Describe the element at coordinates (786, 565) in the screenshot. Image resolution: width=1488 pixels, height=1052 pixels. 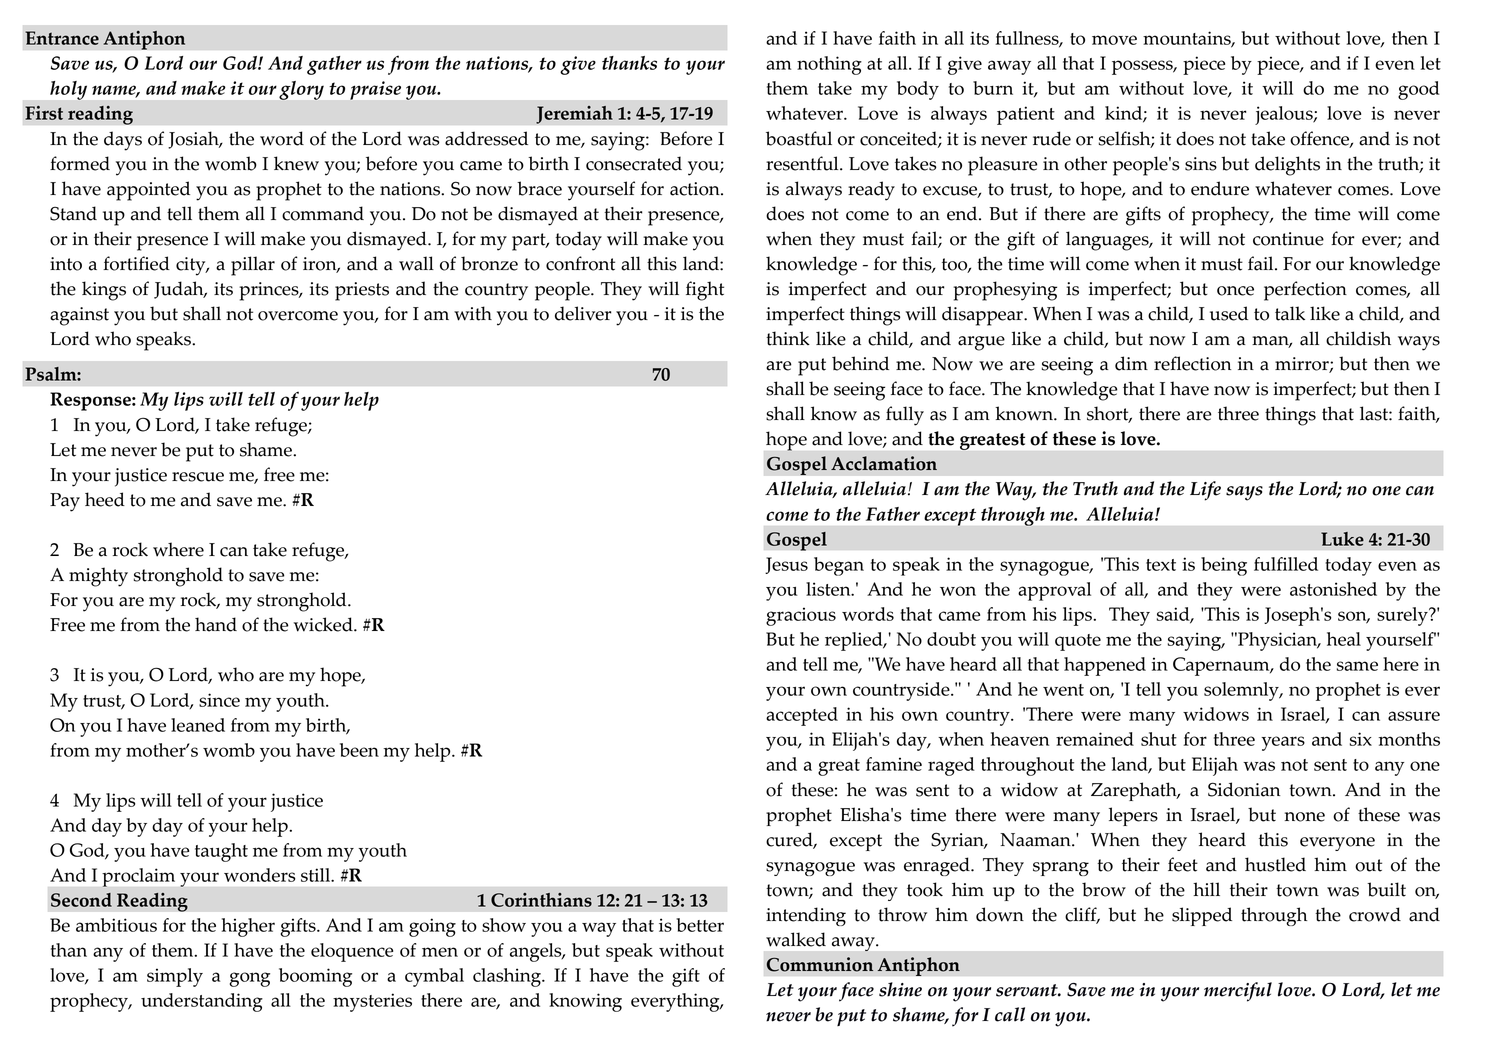
I see `Jesus` at that location.
